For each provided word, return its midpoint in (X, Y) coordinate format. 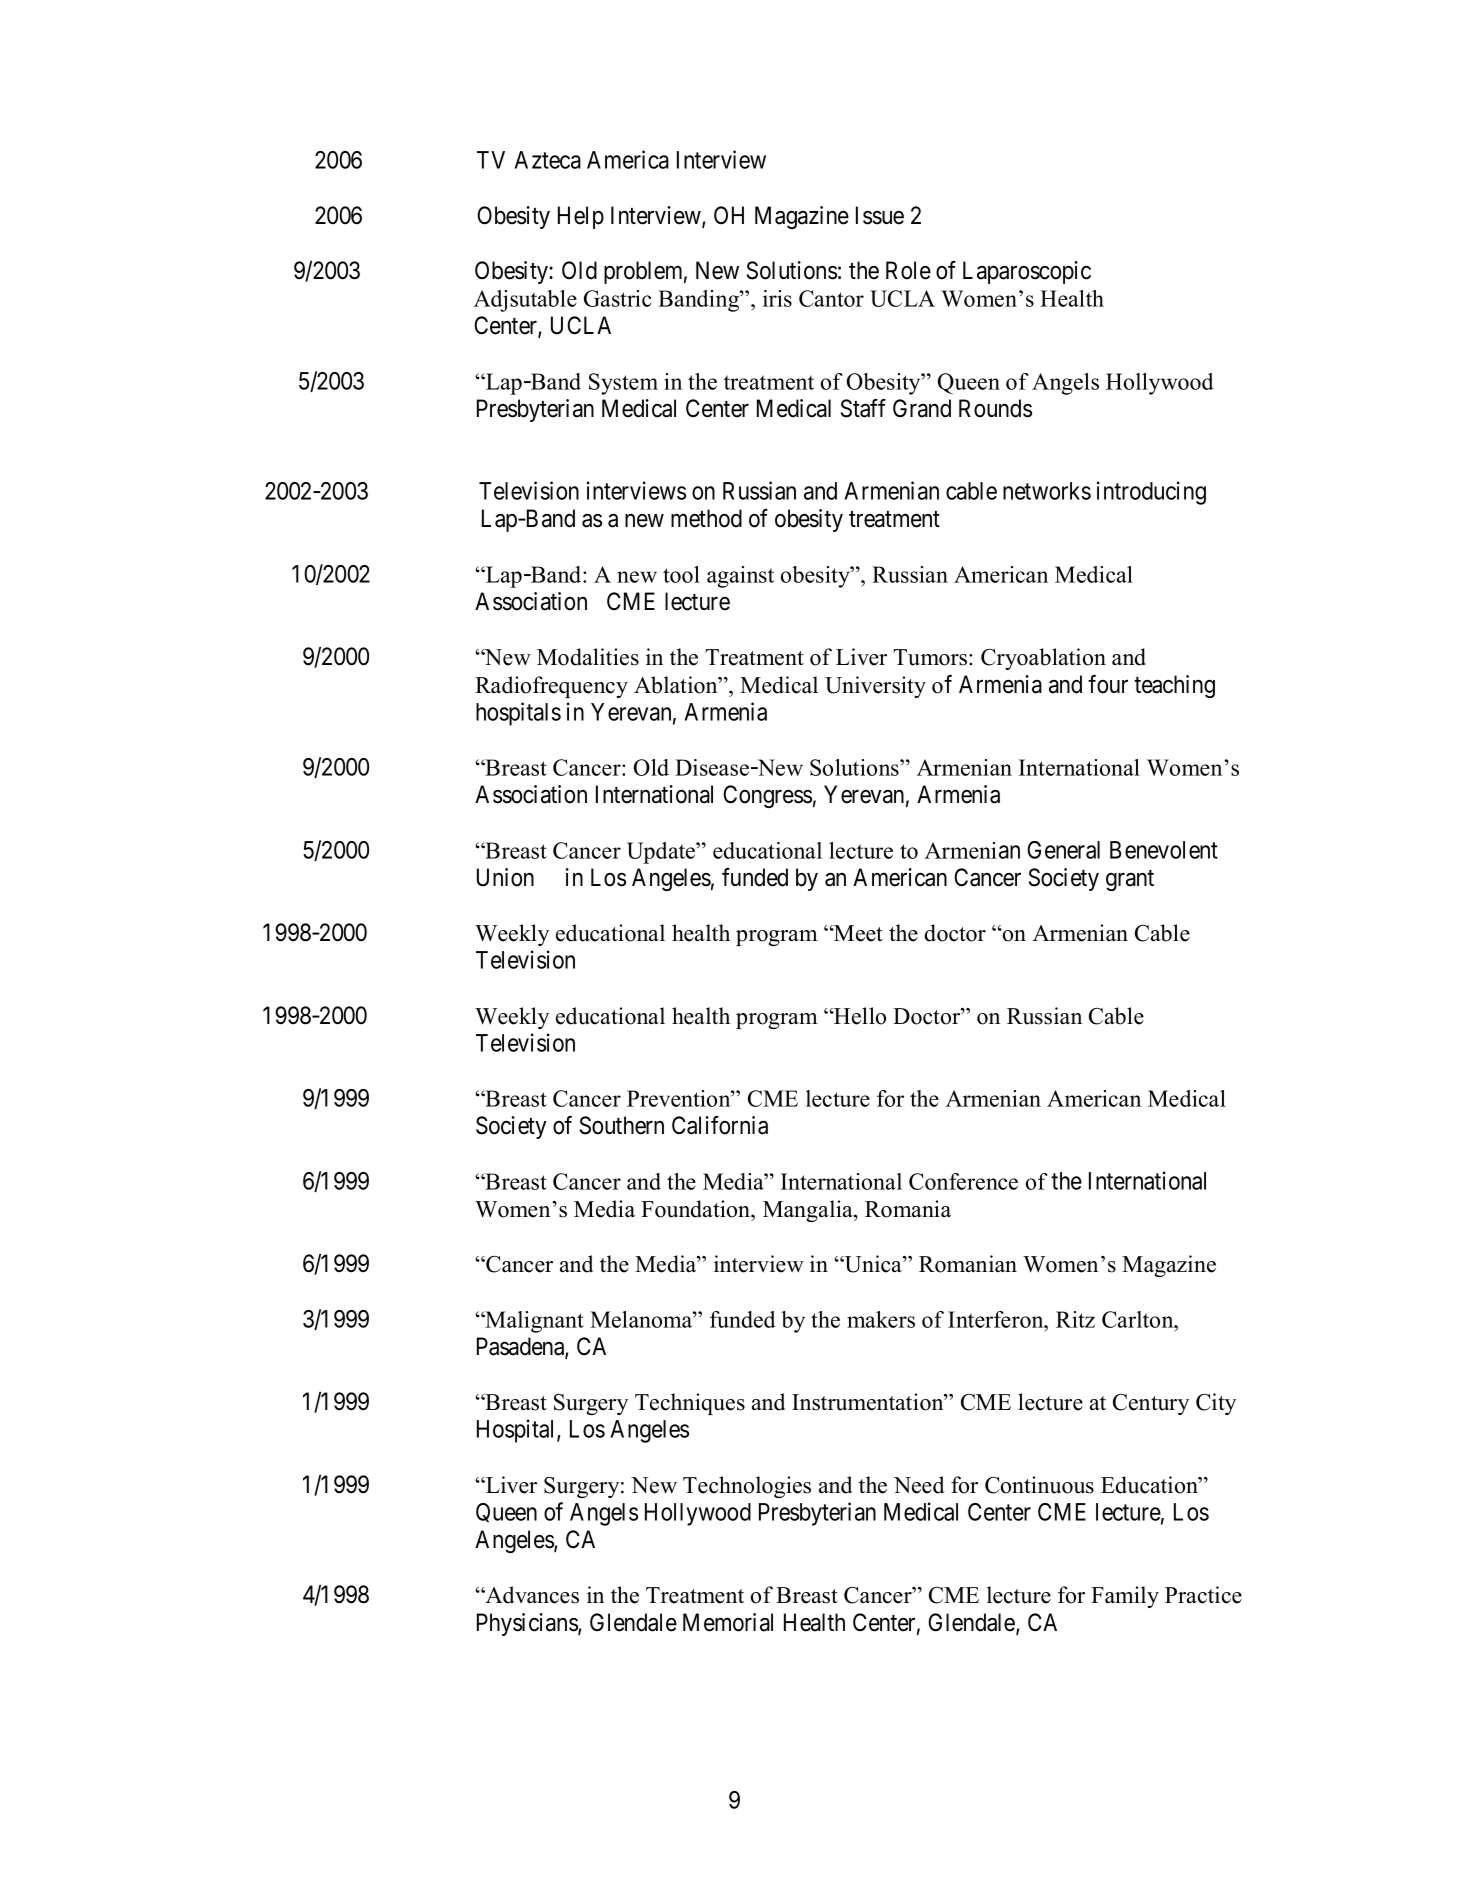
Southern (622, 1125)
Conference (963, 1181)
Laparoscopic (1027, 272)
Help (581, 217)
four (1108, 684)
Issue (880, 215)
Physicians (528, 1624)
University (875, 687)
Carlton (1139, 1319)
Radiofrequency (551, 687)
